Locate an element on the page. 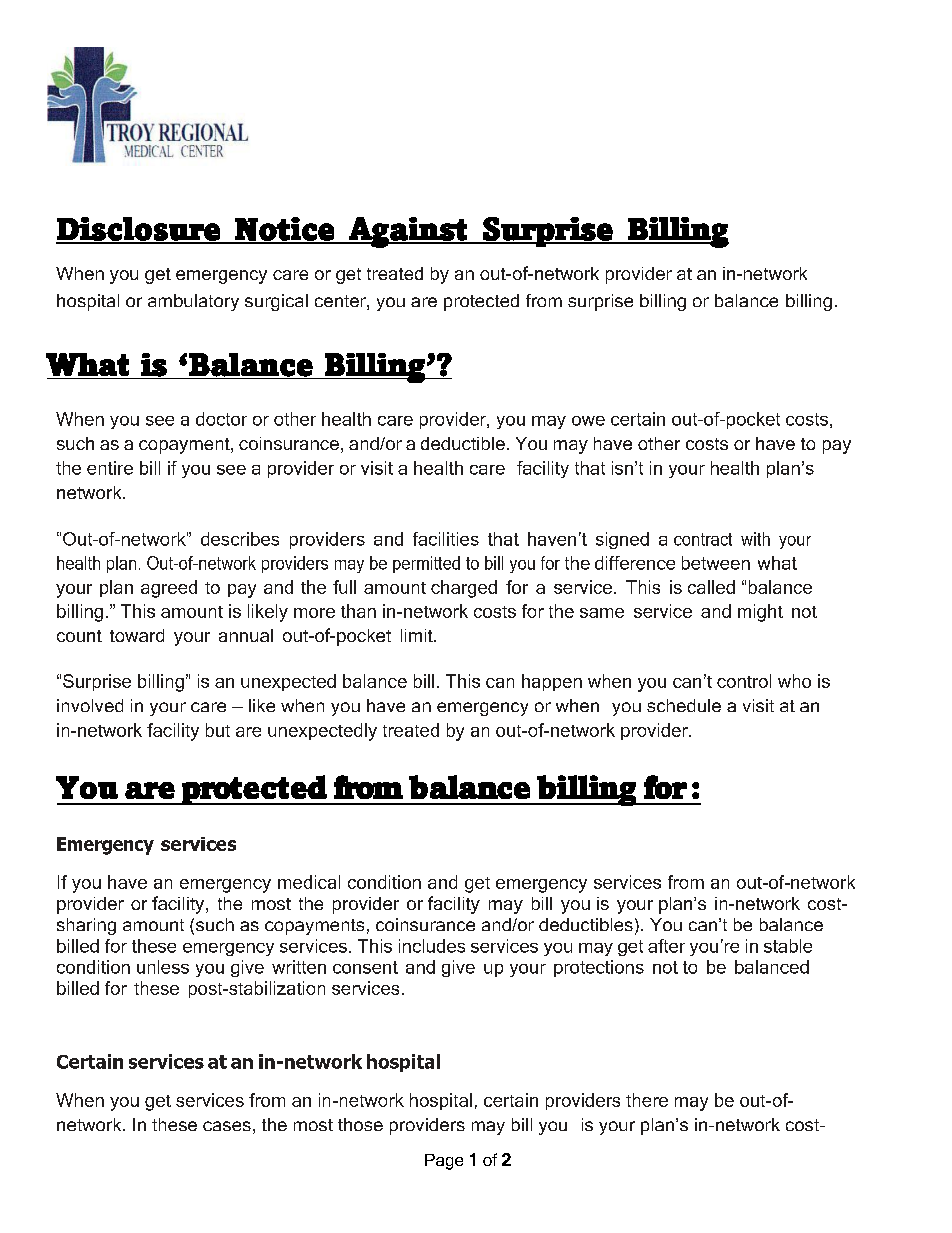 This document has width=952, height=1233. owe is located at coordinates (588, 421).
